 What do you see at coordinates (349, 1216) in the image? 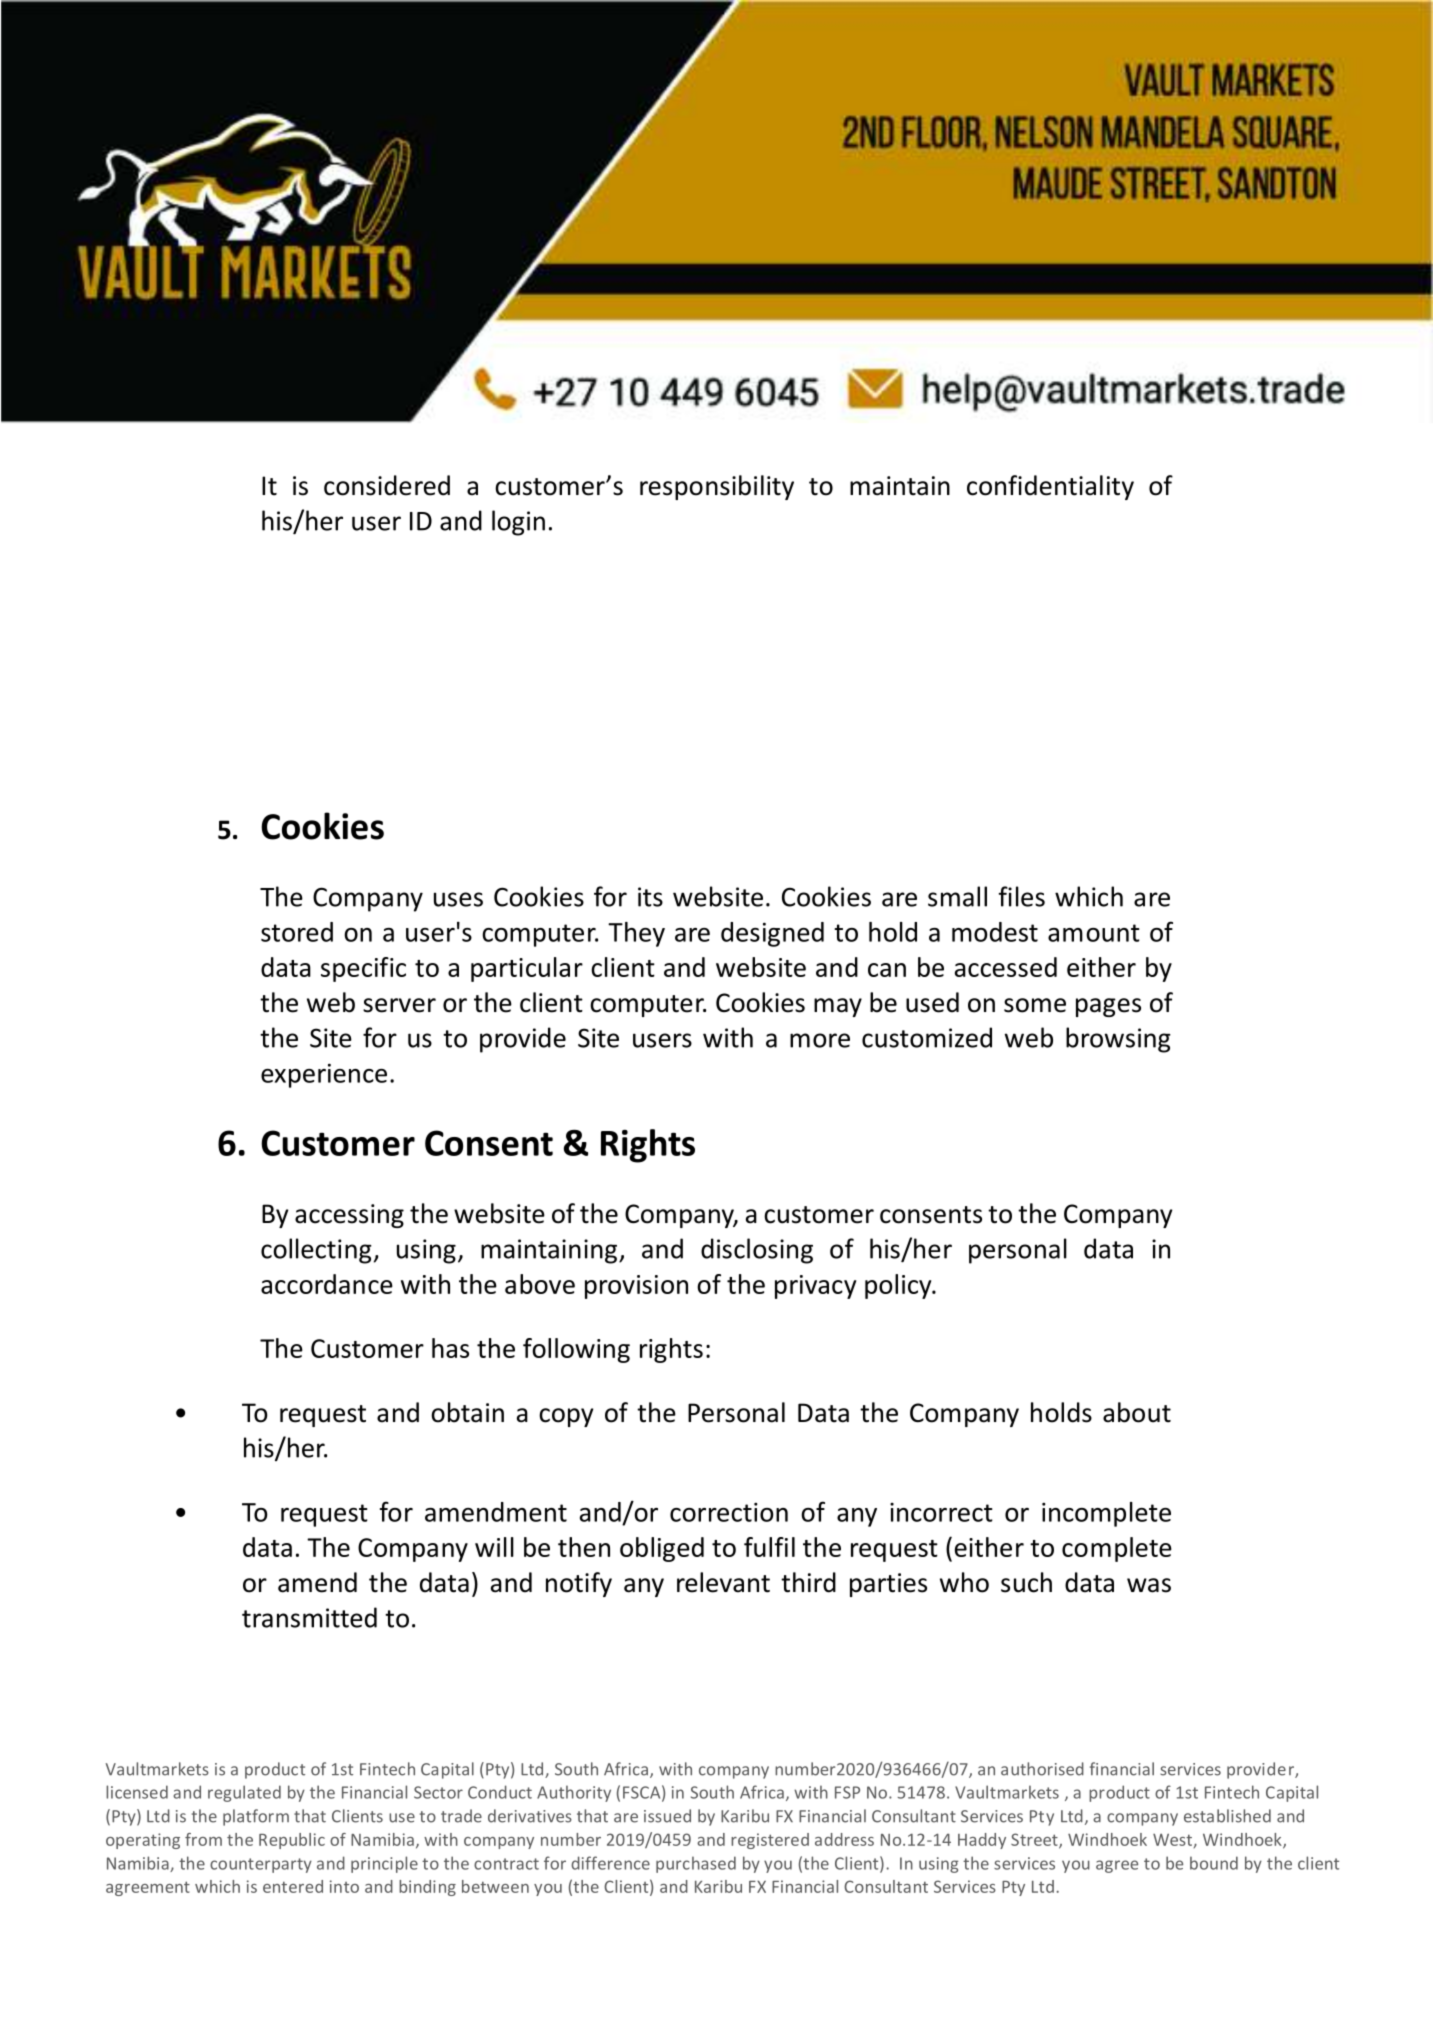
I see `accessing` at bounding box center [349, 1216].
